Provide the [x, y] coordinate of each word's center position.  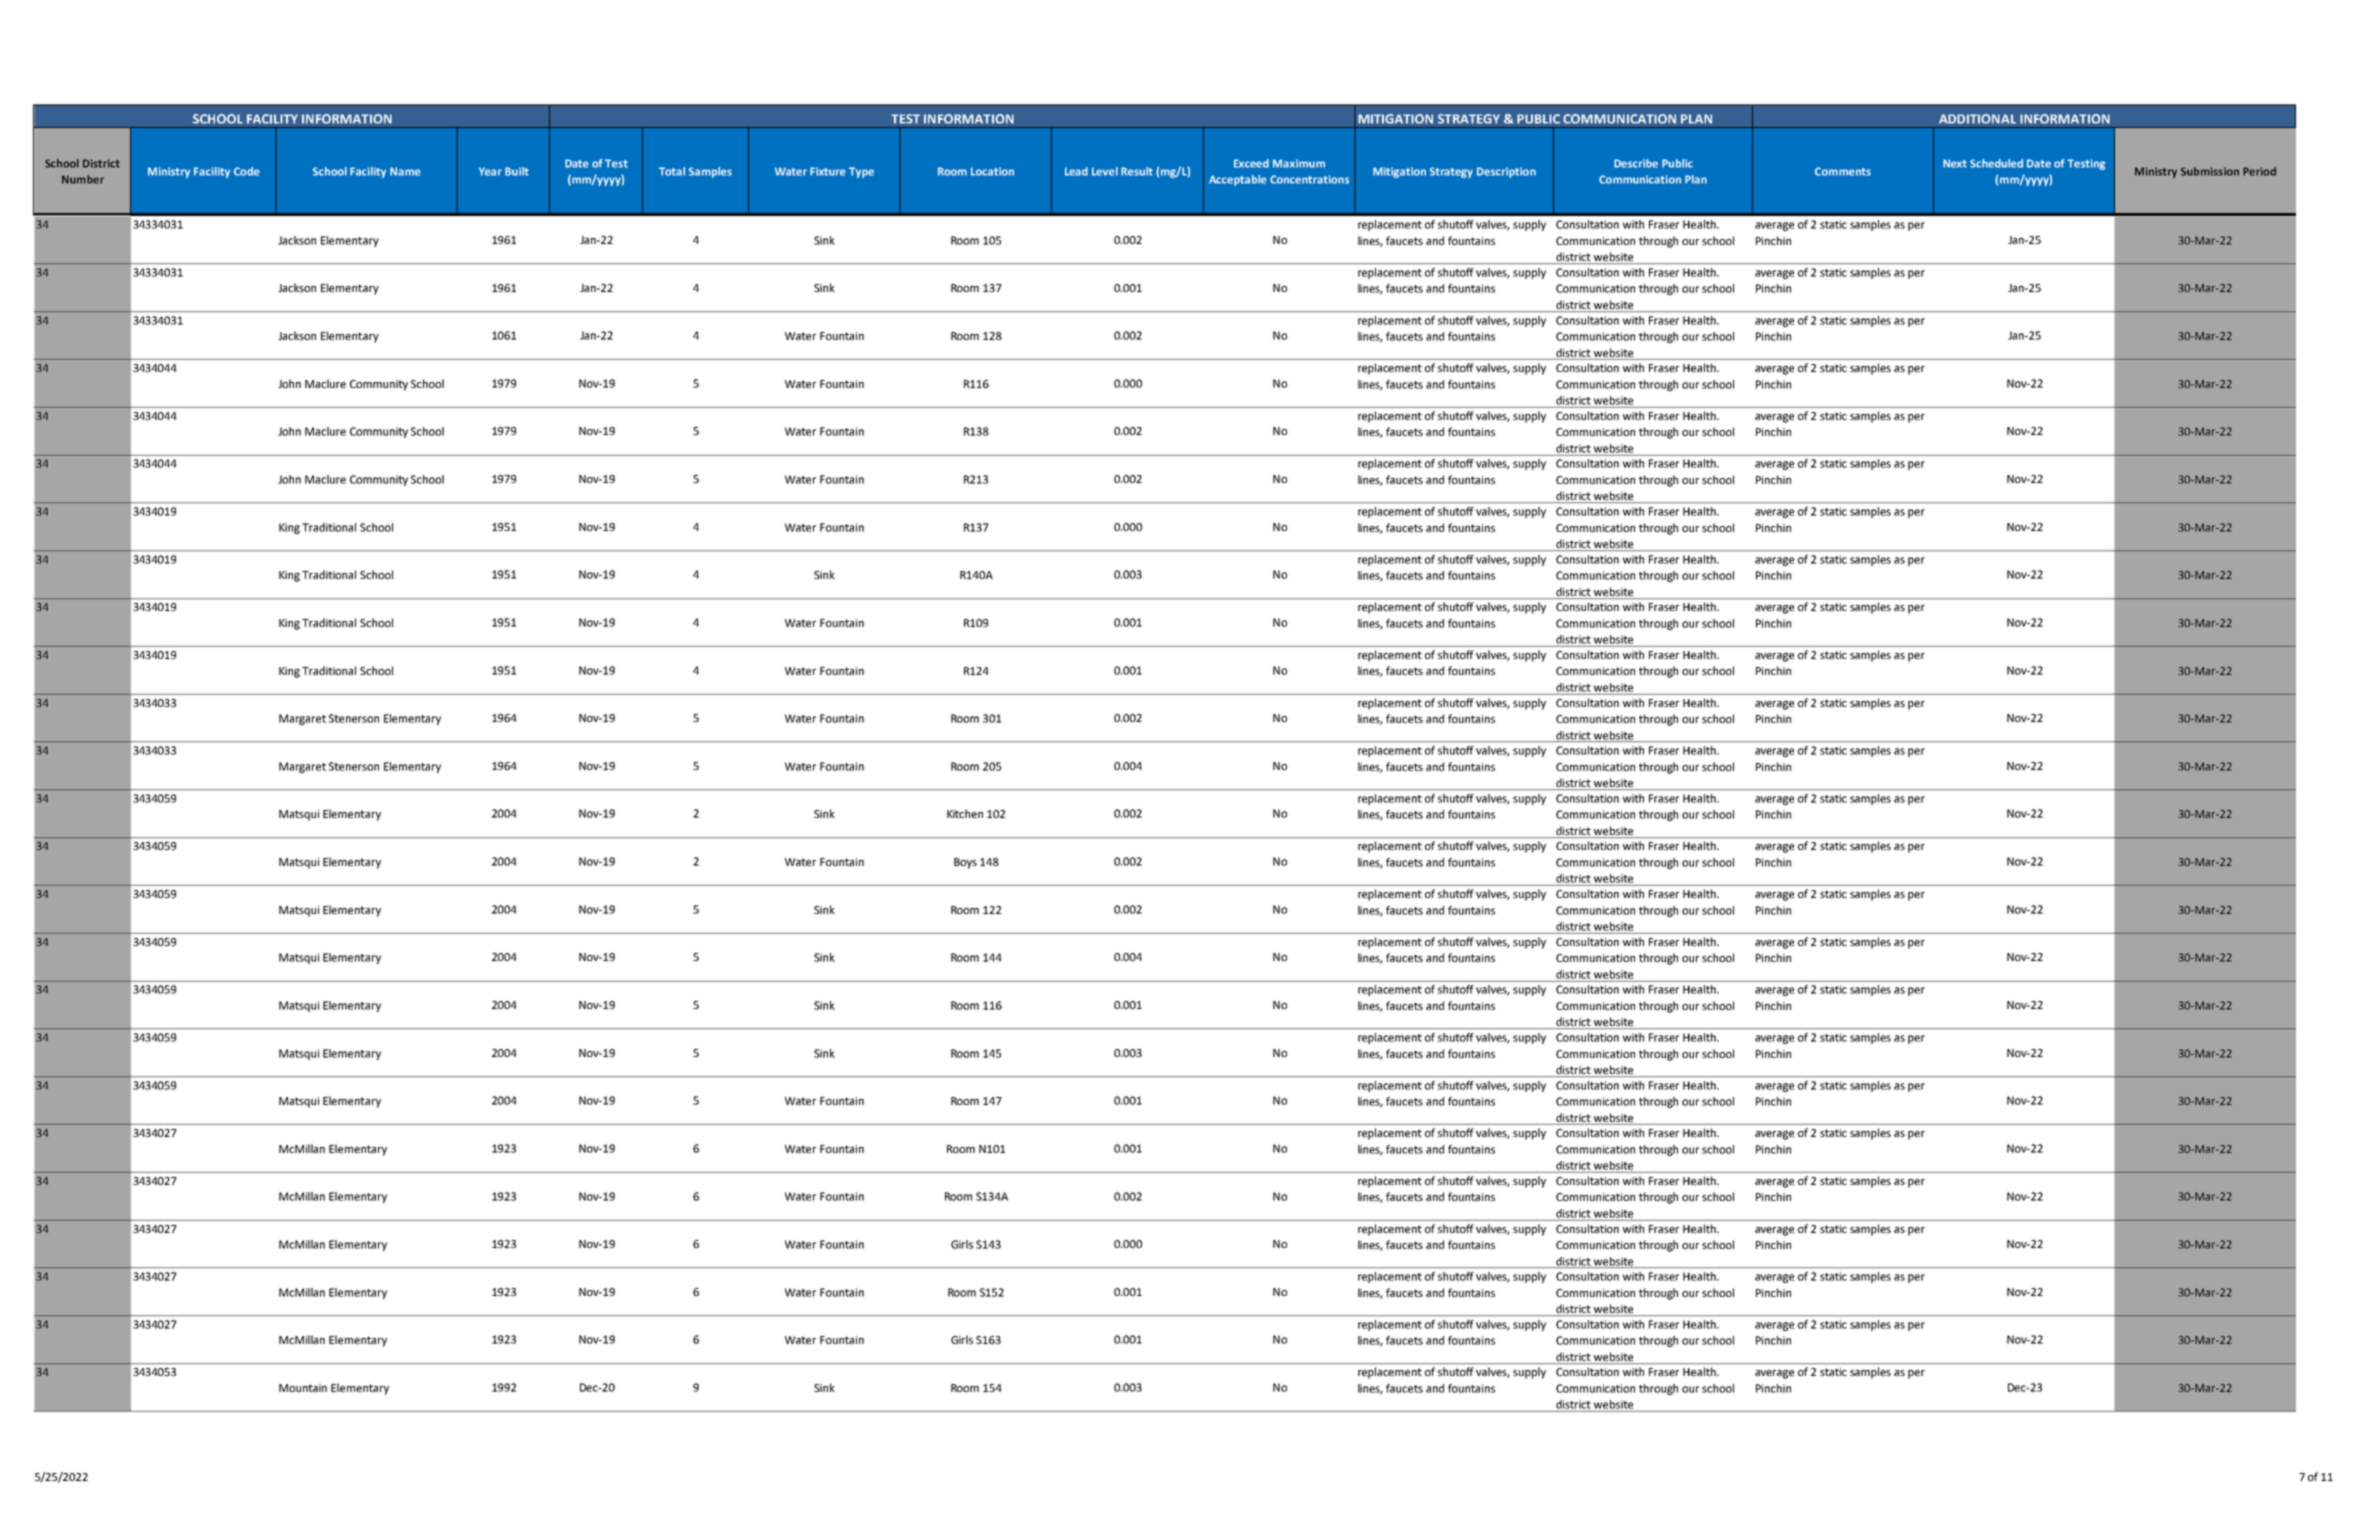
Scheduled [1996, 163]
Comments [1843, 171]
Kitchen [965, 813]
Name [405, 171]
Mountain [303, 1388]
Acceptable [1237, 180]
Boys [965, 863]
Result [1137, 171]
